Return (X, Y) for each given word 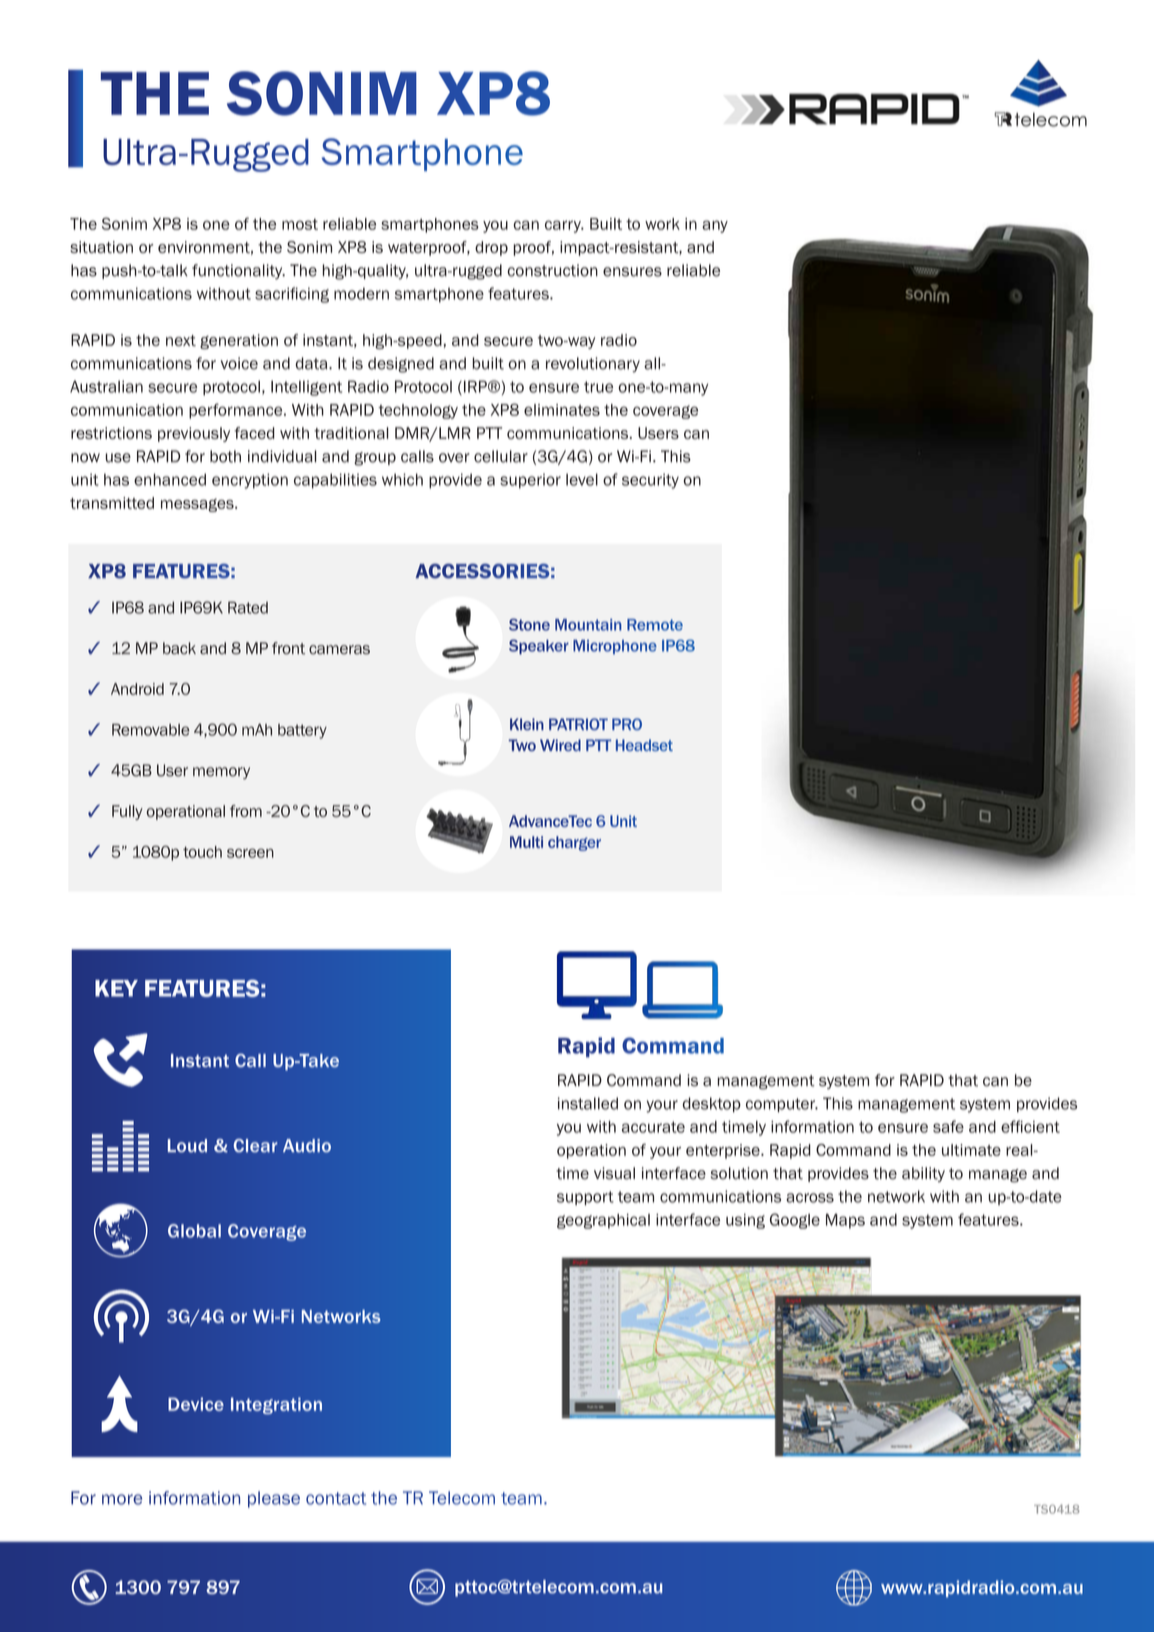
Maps (845, 1221)
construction (552, 270)
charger (574, 843)
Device (196, 1404)
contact (336, 1498)
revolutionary (593, 365)
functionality (238, 272)
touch (202, 852)
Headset (644, 745)
